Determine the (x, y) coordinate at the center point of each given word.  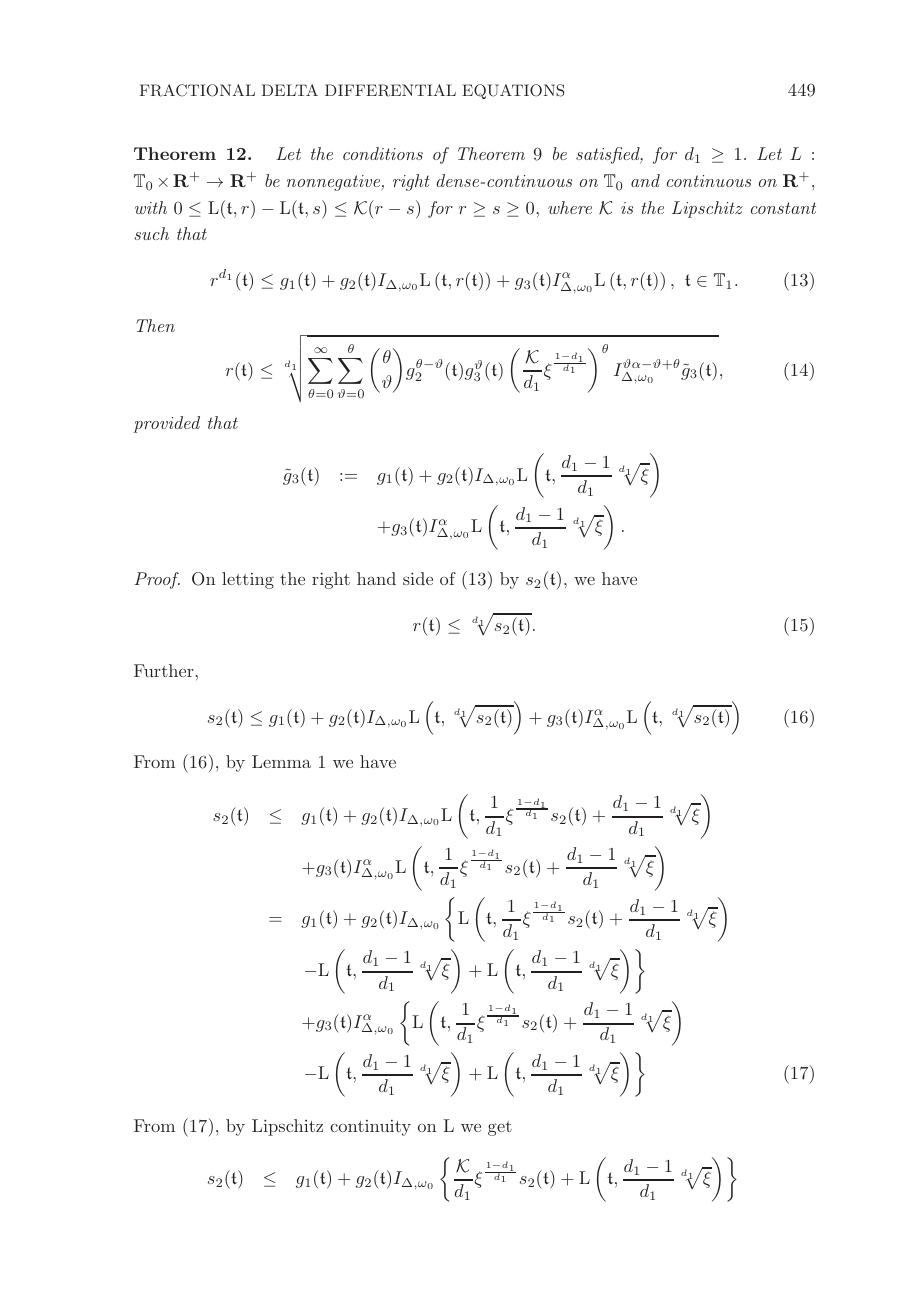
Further (164, 670)
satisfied (609, 155)
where (570, 207)
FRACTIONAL (197, 90)
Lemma (281, 761)
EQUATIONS (513, 91)
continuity (370, 1128)
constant (783, 208)
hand (376, 578)
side (418, 578)
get (500, 1128)
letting (248, 580)
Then (155, 325)
